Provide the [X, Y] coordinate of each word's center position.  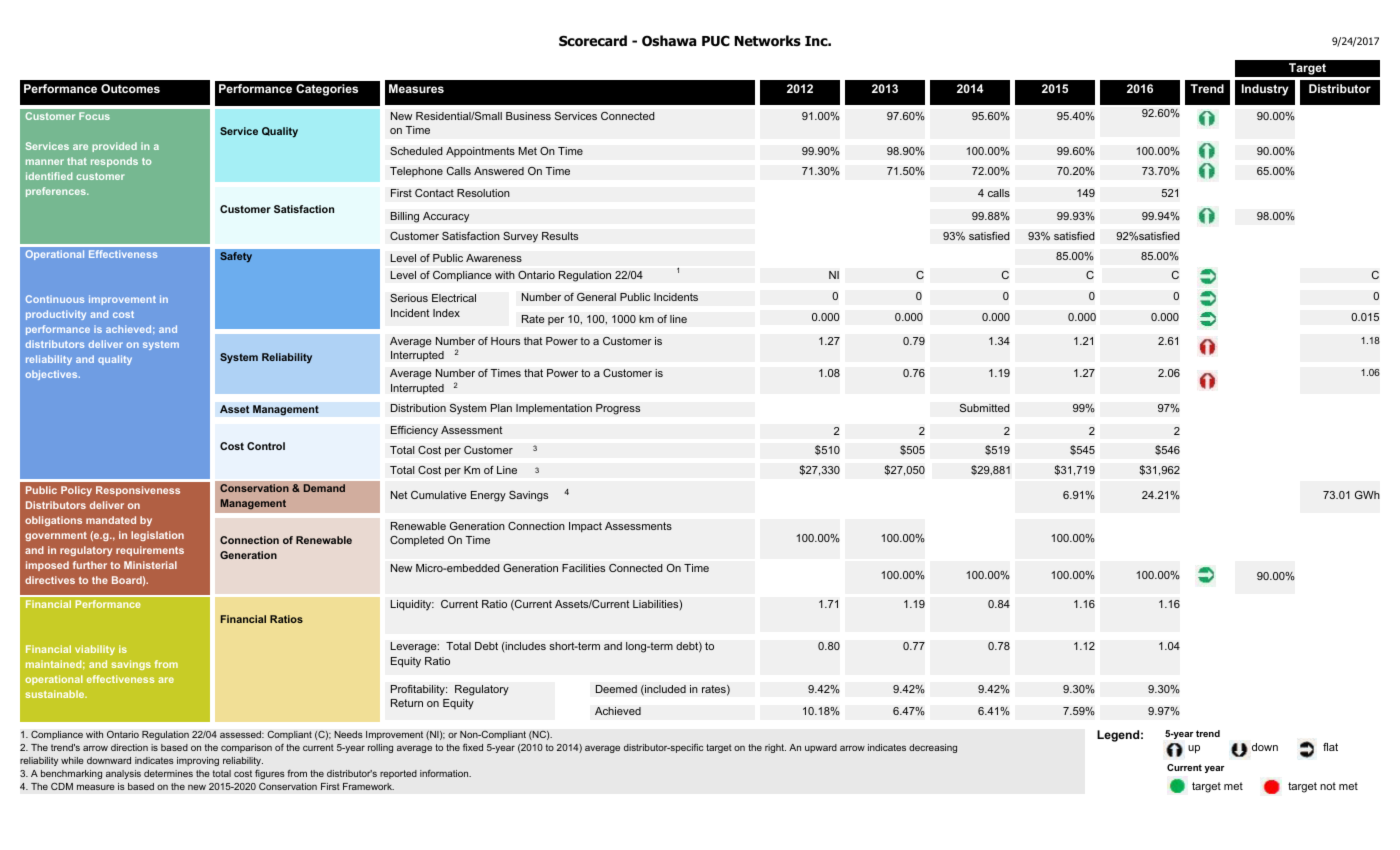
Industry [1265, 90]
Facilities [583, 568]
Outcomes [130, 88]
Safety [236, 257]
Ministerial [150, 565]
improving [198, 761]
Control [266, 446]
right [775, 748]
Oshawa [669, 41]
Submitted [985, 407]
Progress [618, 409]
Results [560, 236]
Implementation [554, 409]
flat [1330, 747]
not [1328, 786]
